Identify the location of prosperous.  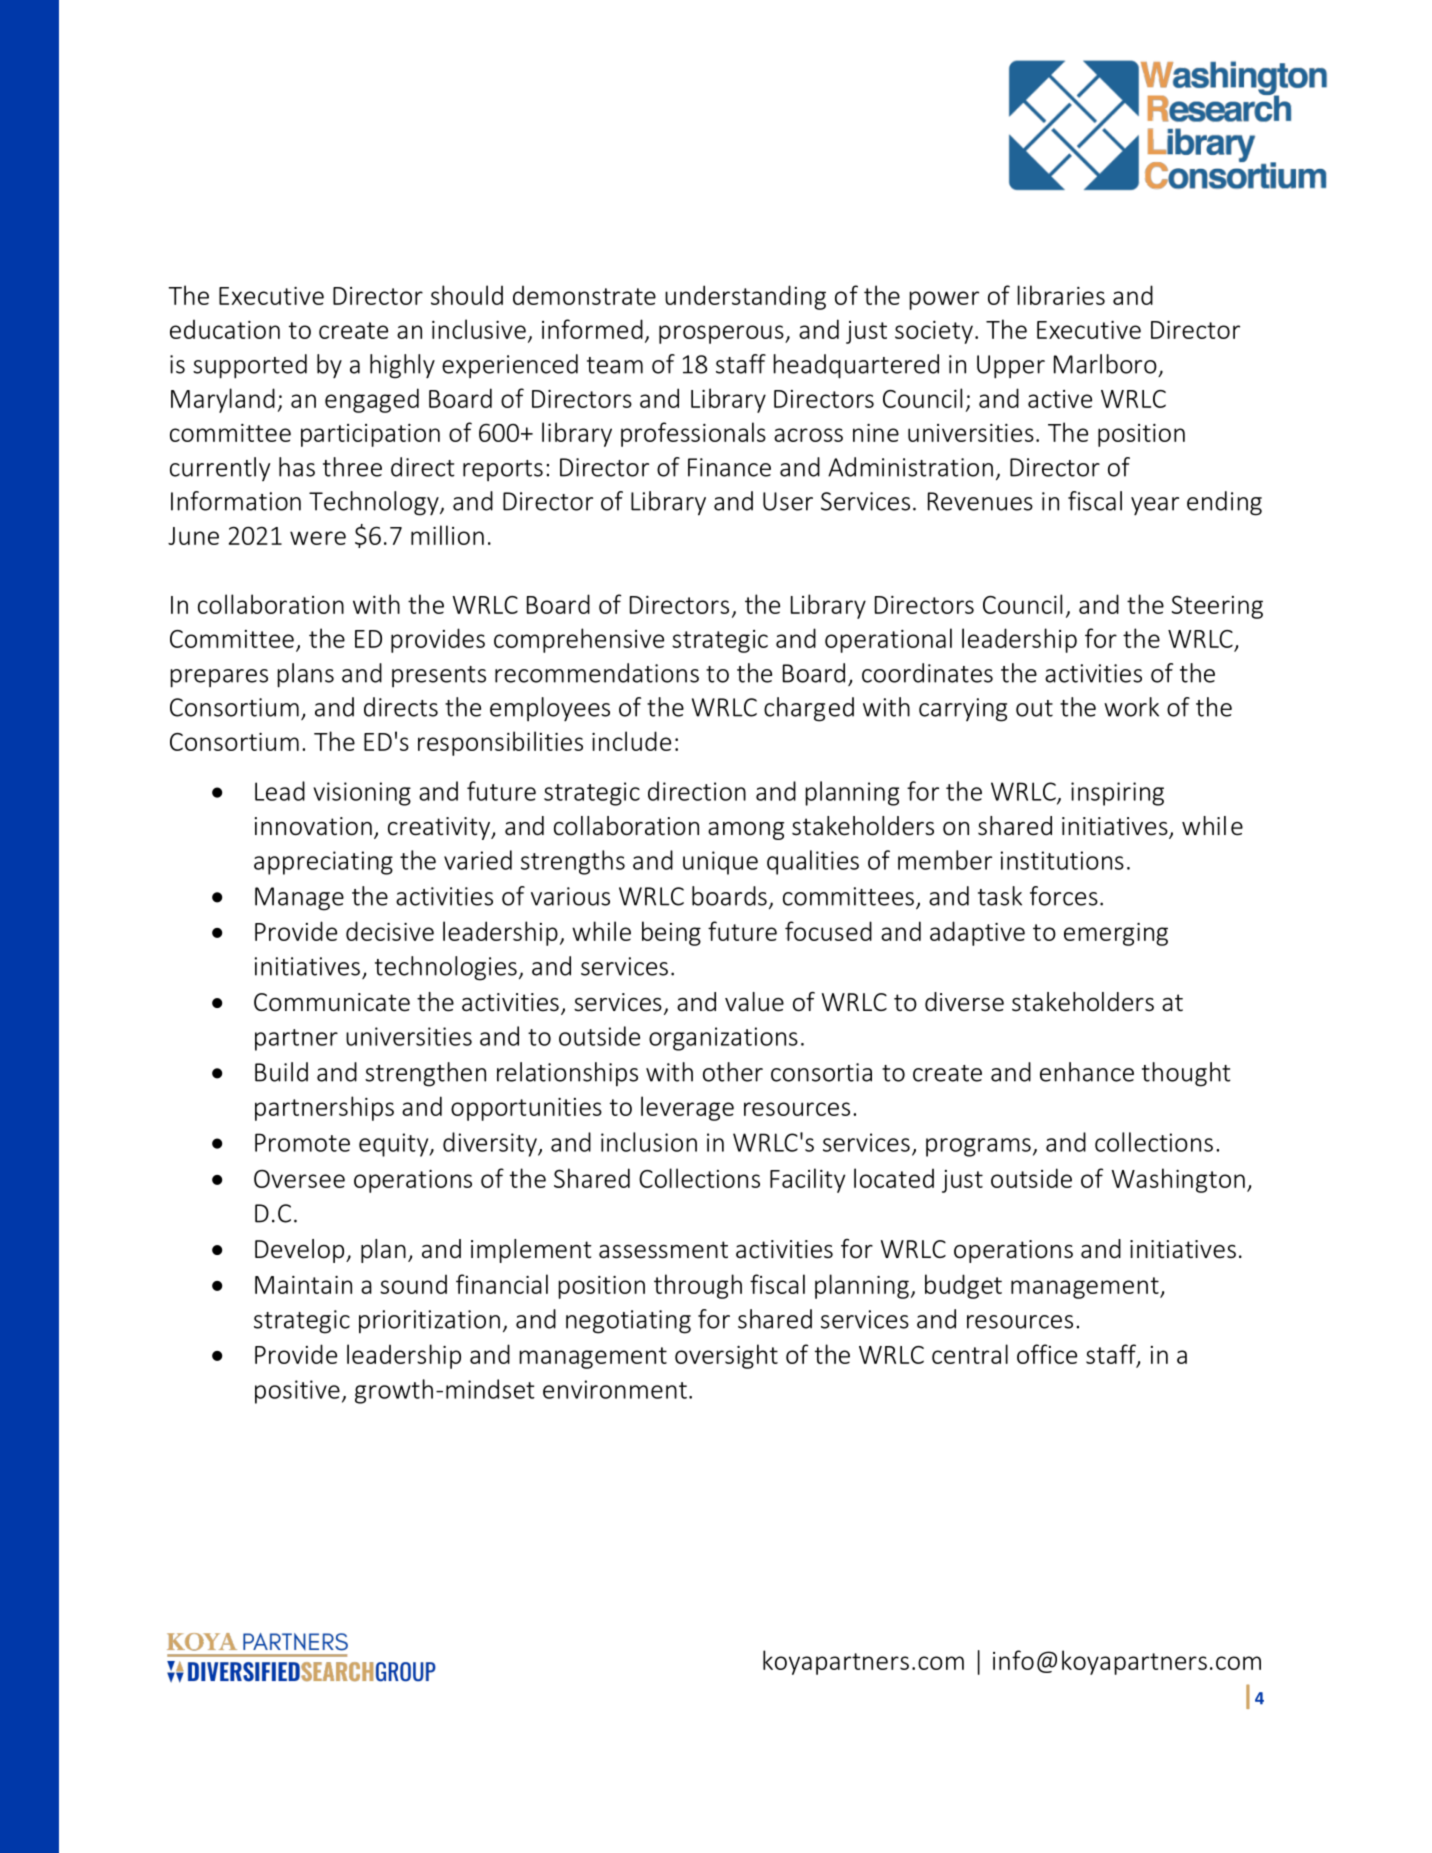
(722, 334).
